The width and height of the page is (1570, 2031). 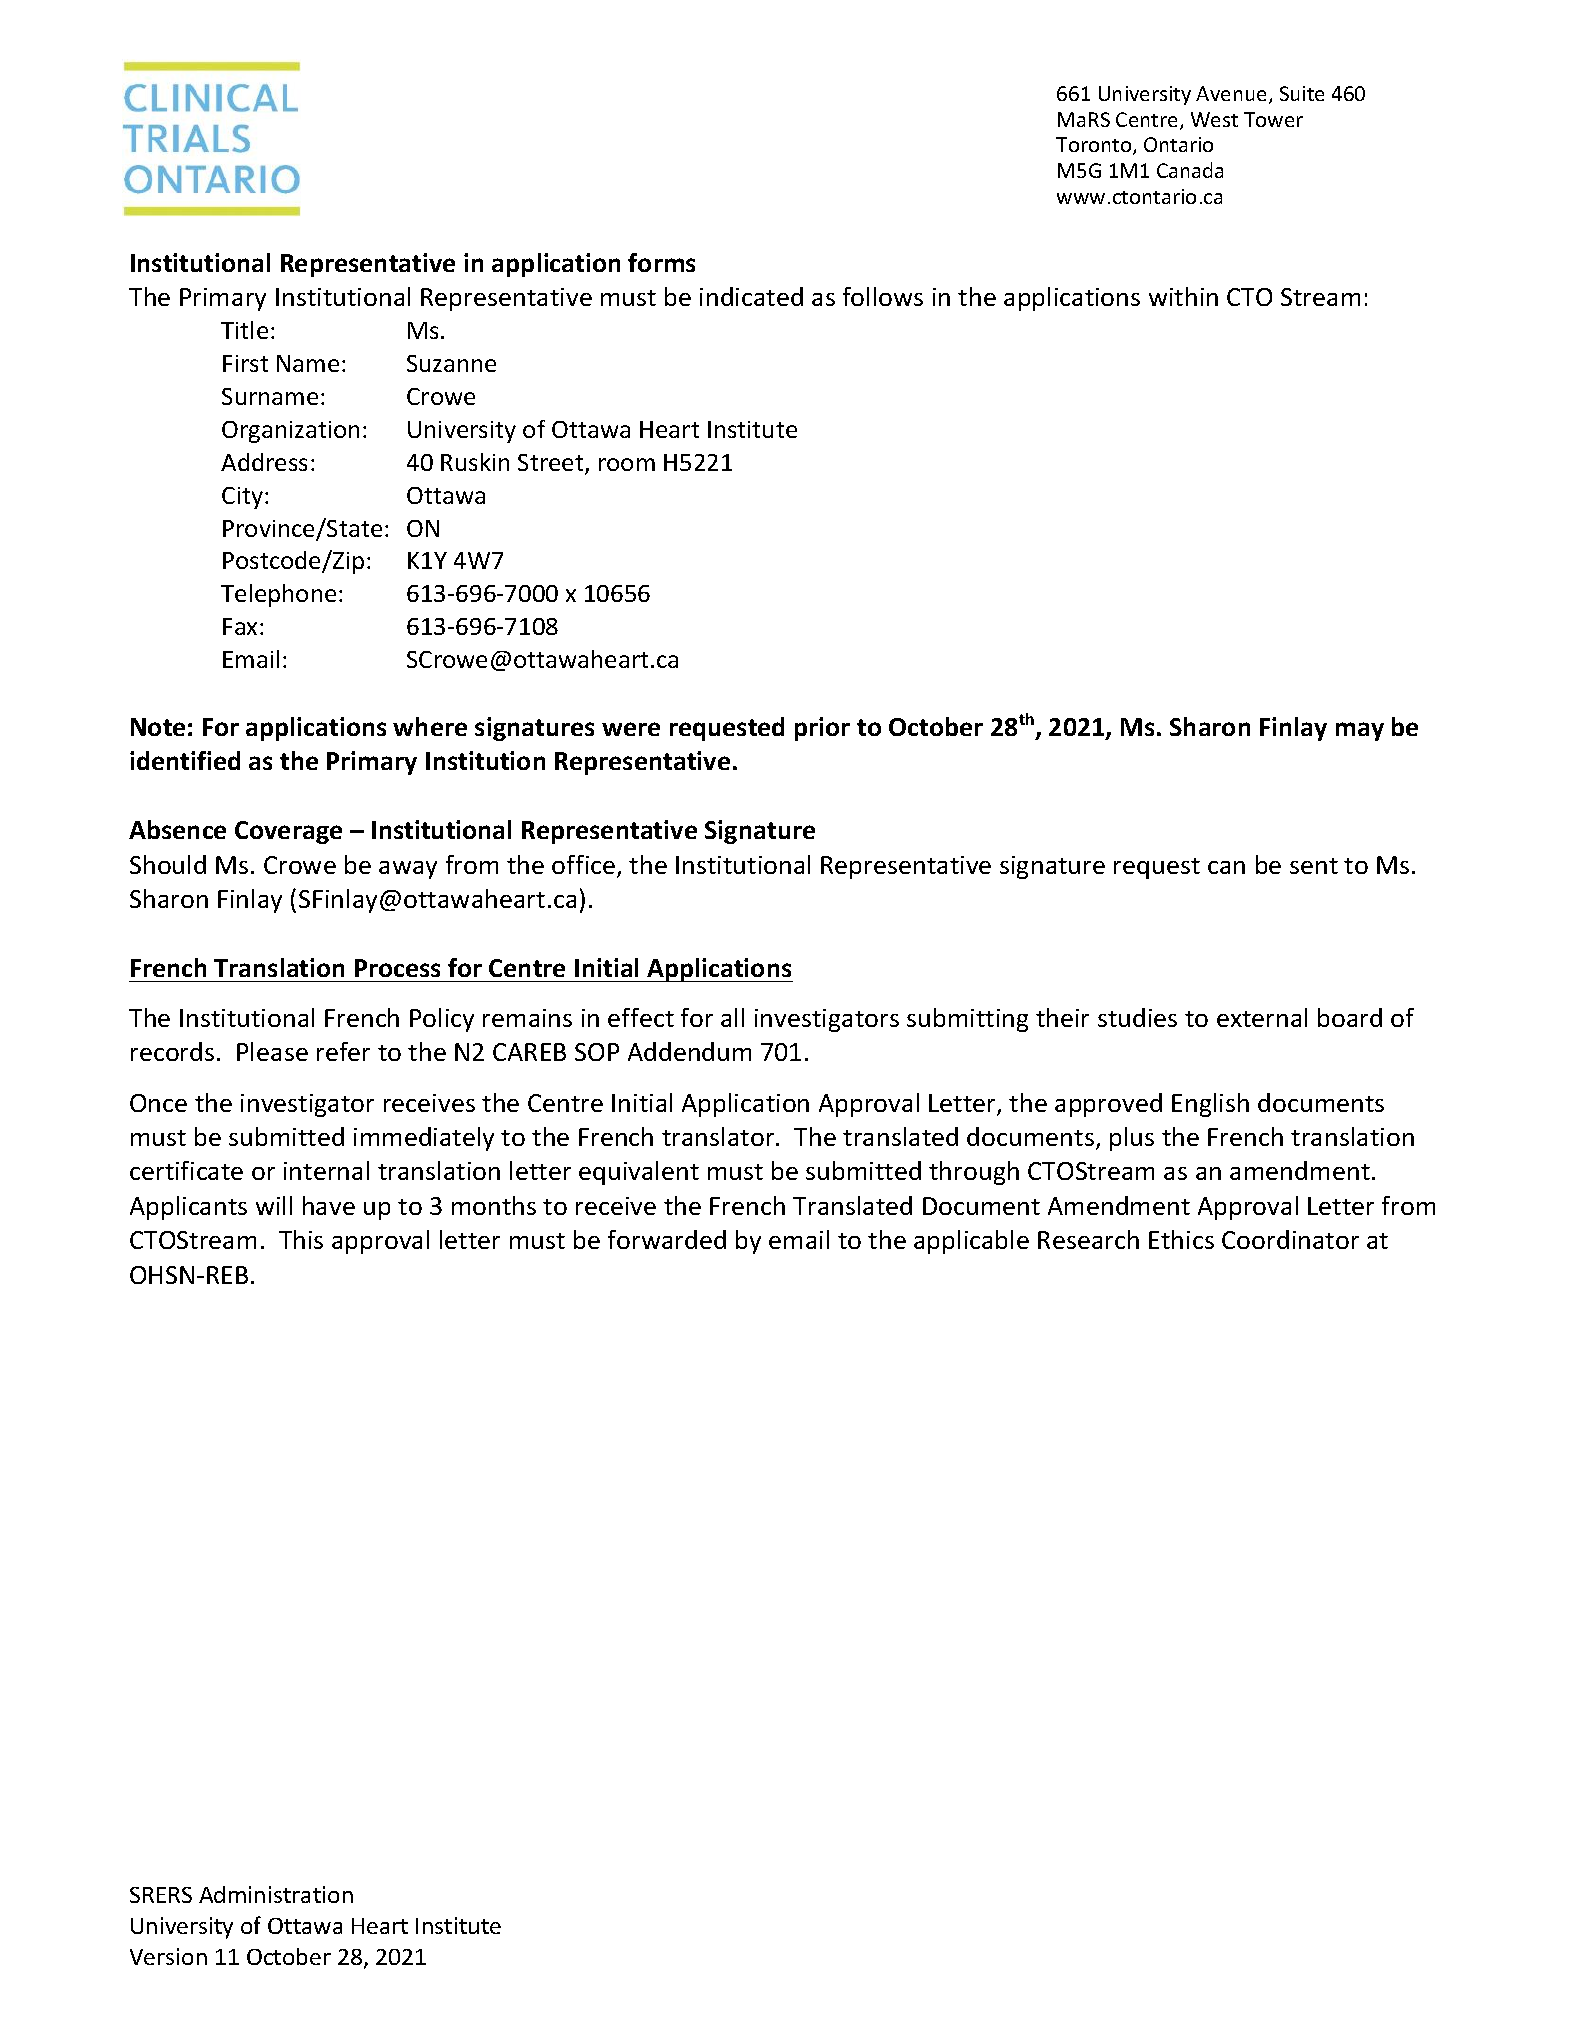 What do you see at coordinates (732, 1017) in the page?
I see `all` at bounding box center [732, 1017].
